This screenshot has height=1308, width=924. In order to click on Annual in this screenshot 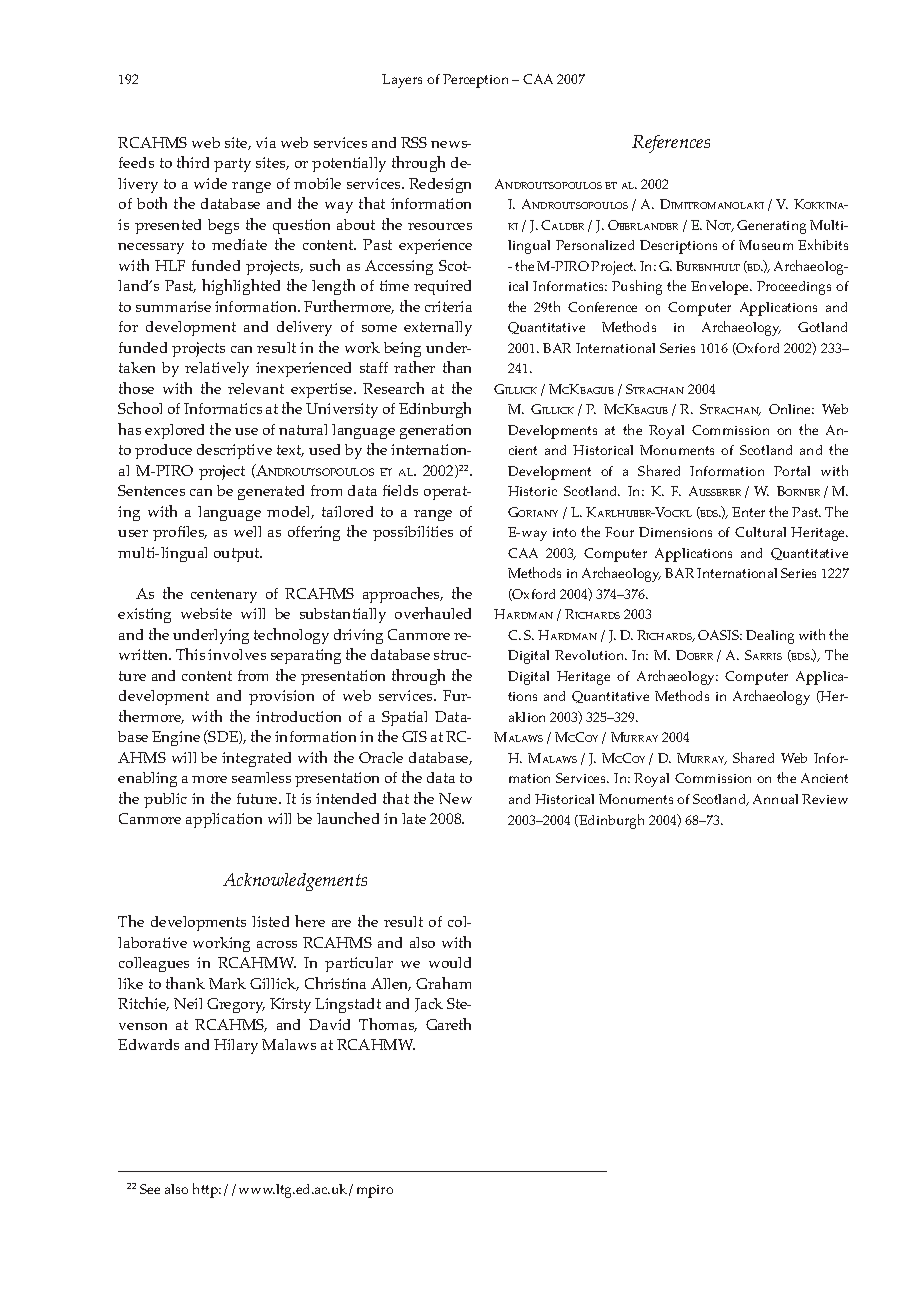, I will do `click(775, 799)`.
